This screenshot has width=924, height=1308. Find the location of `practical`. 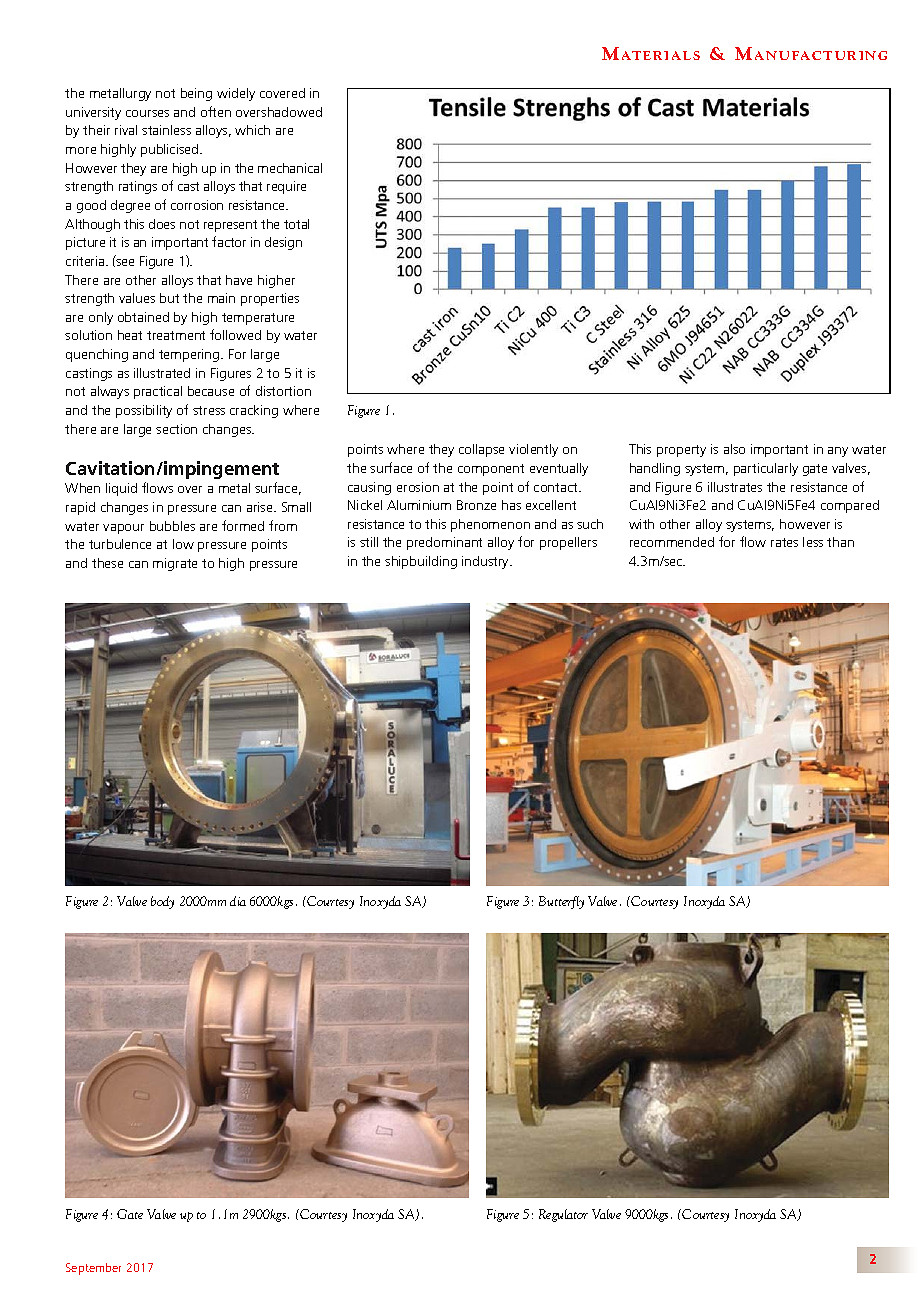

practical is located at coordinates (158, 392).
